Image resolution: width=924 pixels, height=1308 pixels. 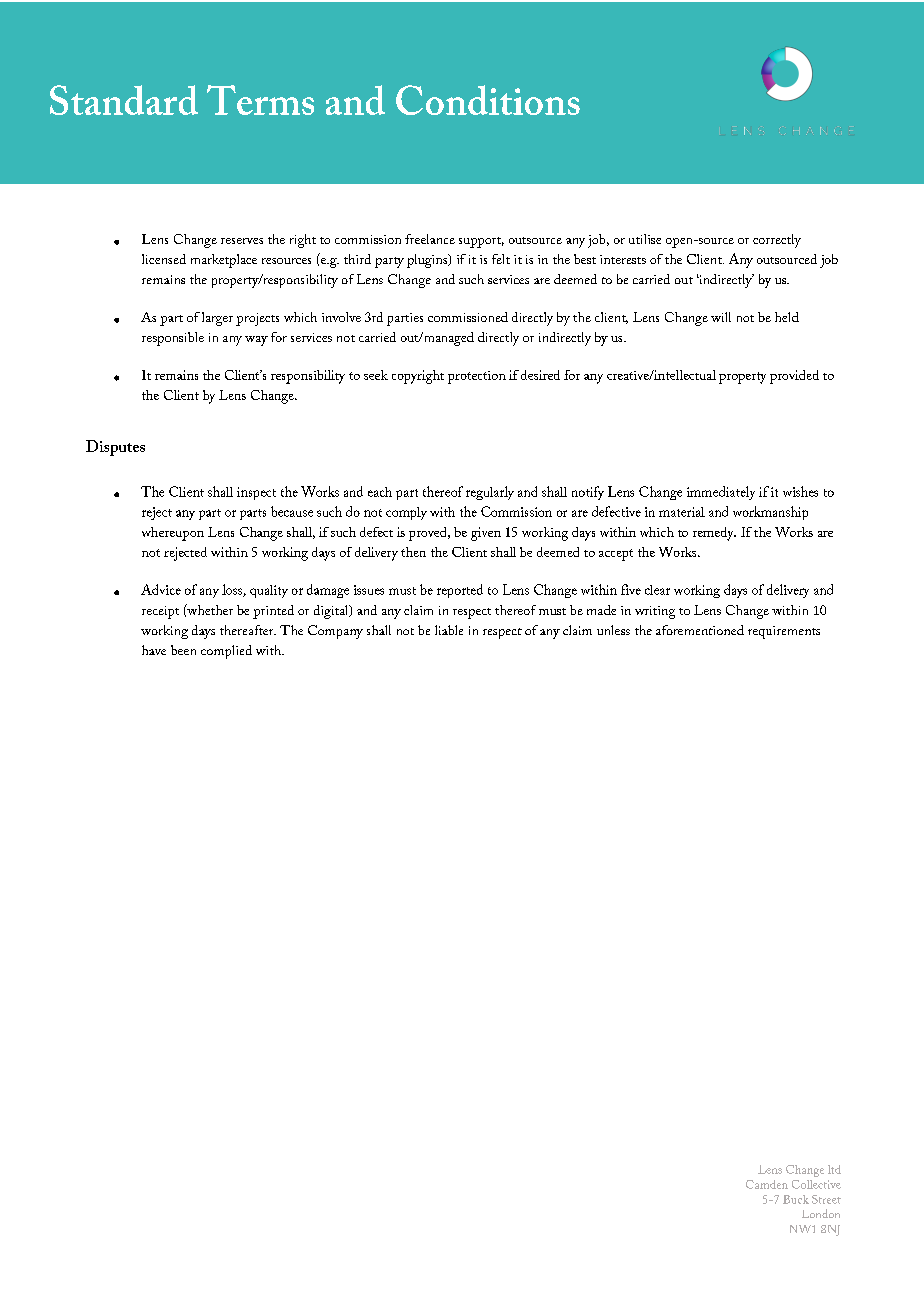 What do you see at coordinates (449, 630) in the screenshot?
I see `liable` at bounding box center [449, 630].
